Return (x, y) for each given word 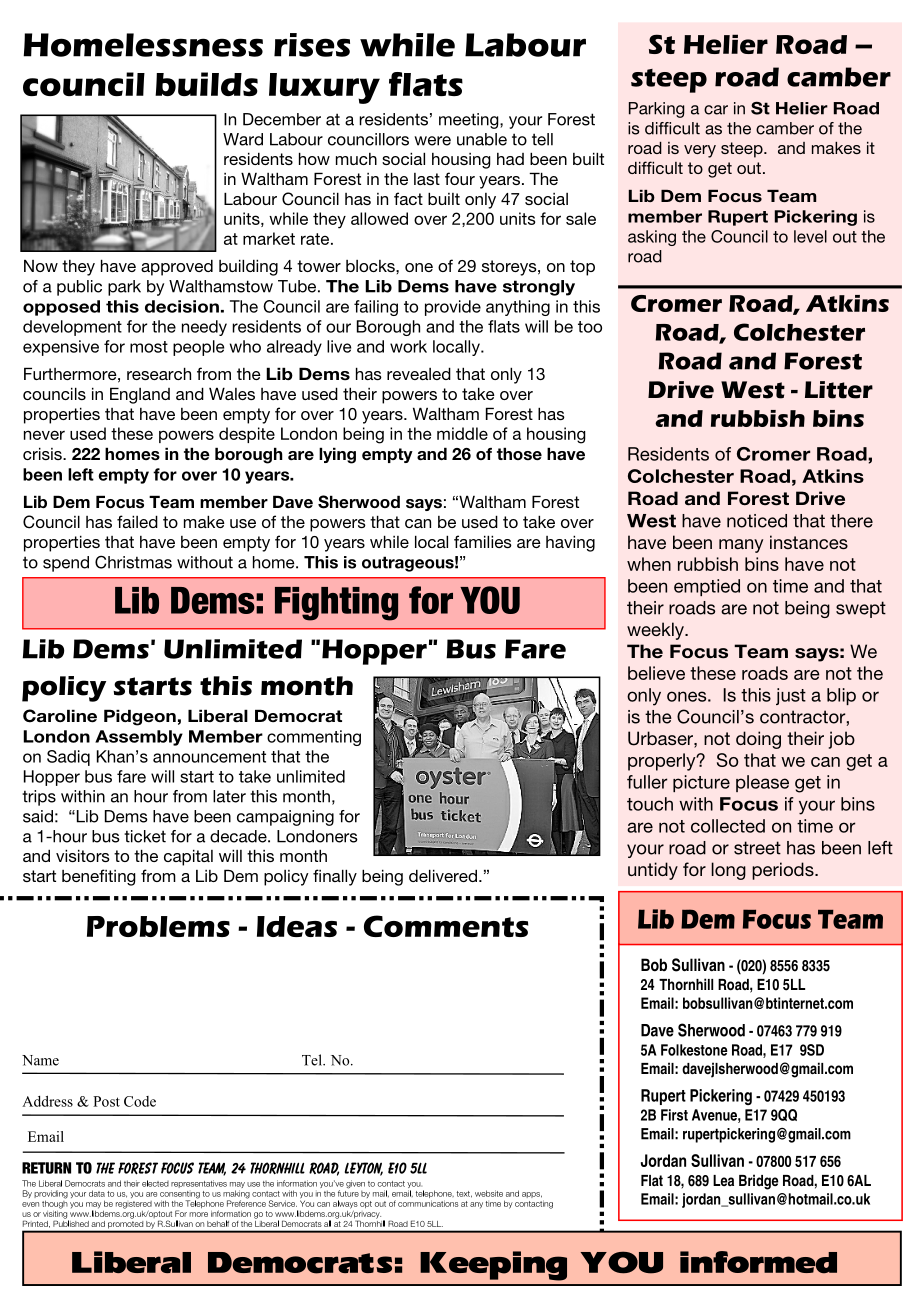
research (159, 373)
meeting (470, 121)
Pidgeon (140, 717)
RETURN (46, 1168)
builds (206, 84)
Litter (839, 390)
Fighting (336, 604)
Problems (158, 926)
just (791, 696)
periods (784, 871)
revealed (419, 373)
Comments (446, 926)
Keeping (493, 1266)
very (700, 151)
